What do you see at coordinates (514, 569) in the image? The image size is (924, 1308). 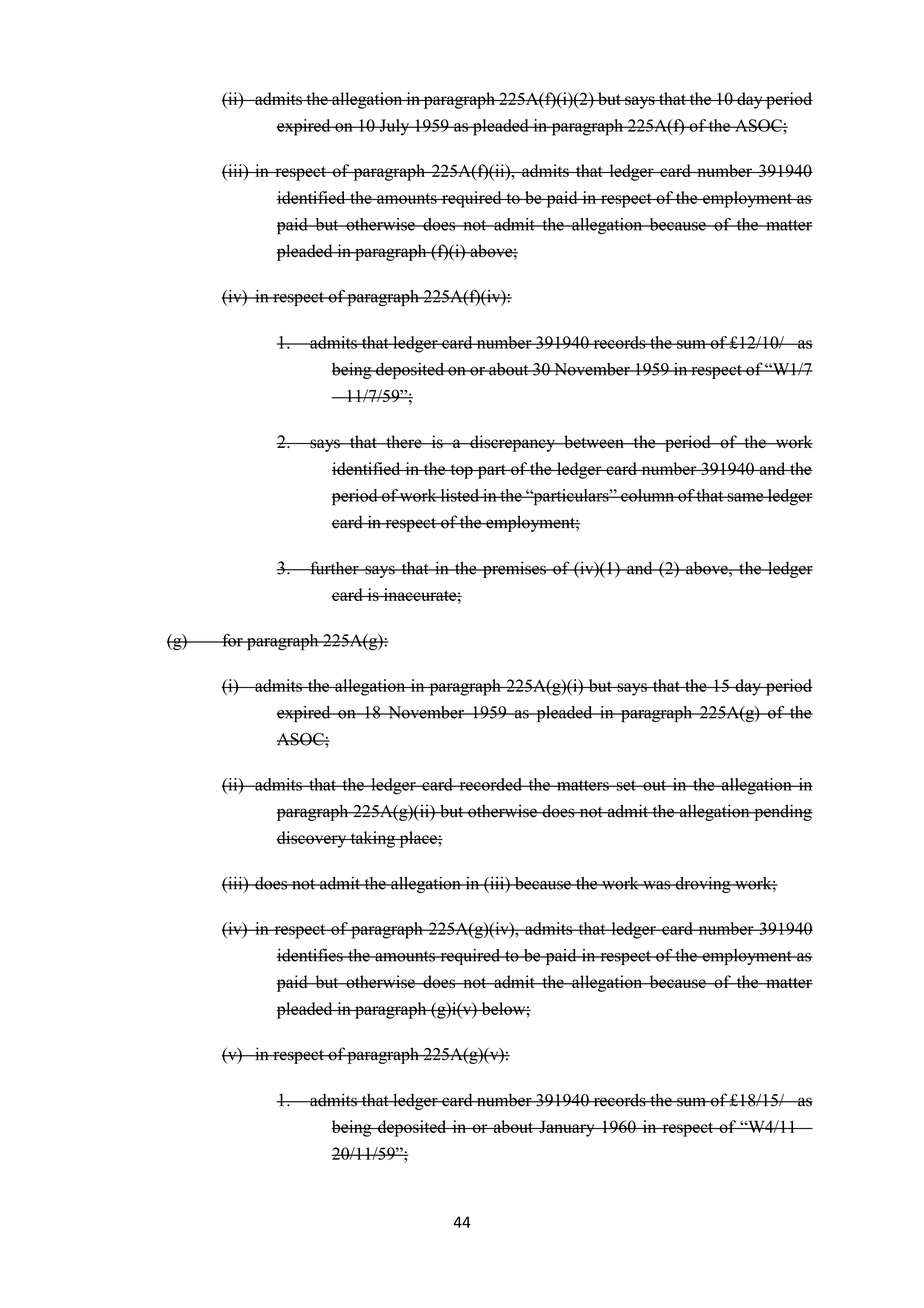 I see `premises` at bounding box center [514, 569].
